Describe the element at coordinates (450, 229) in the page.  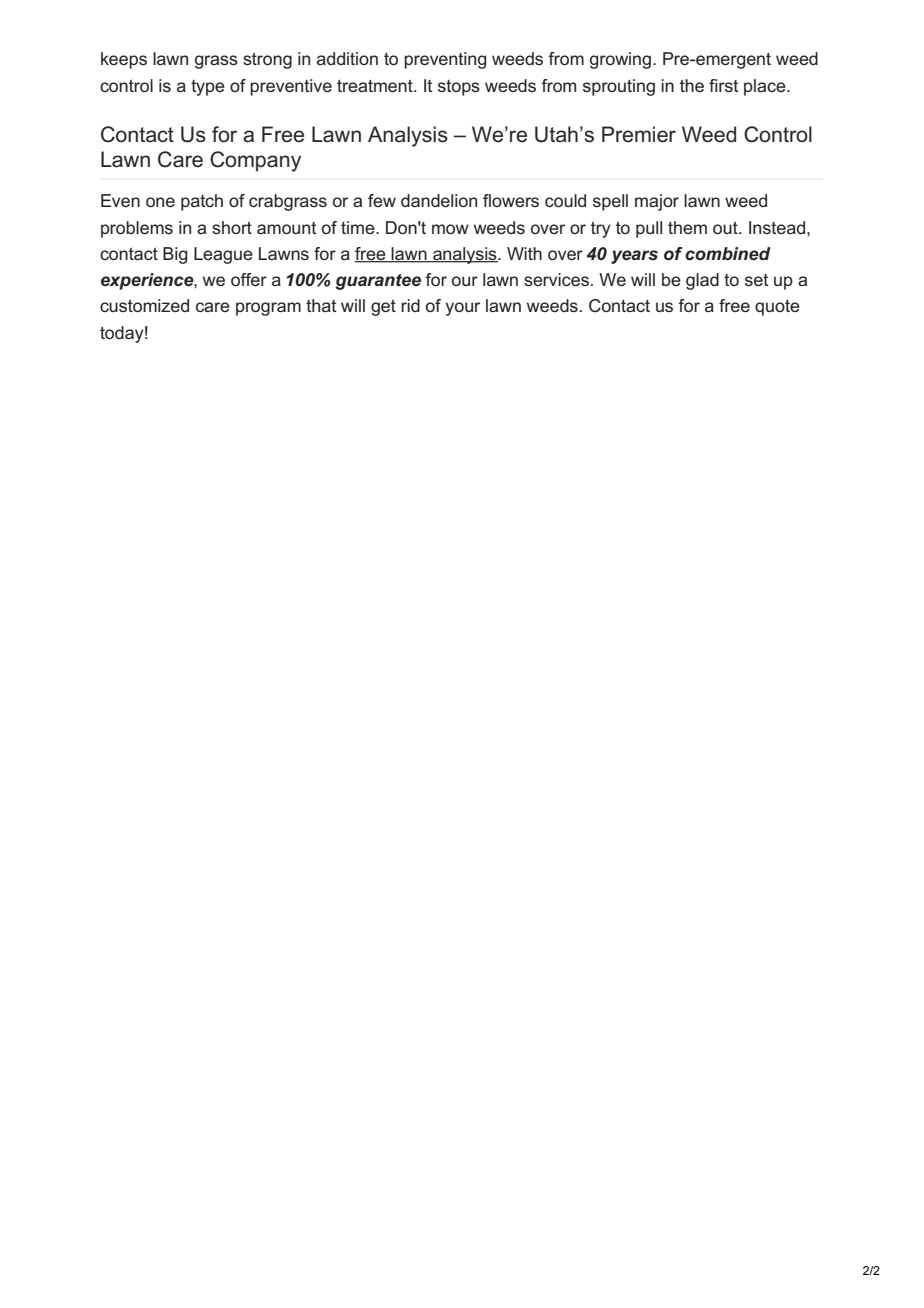
I see `mow` at that location.
